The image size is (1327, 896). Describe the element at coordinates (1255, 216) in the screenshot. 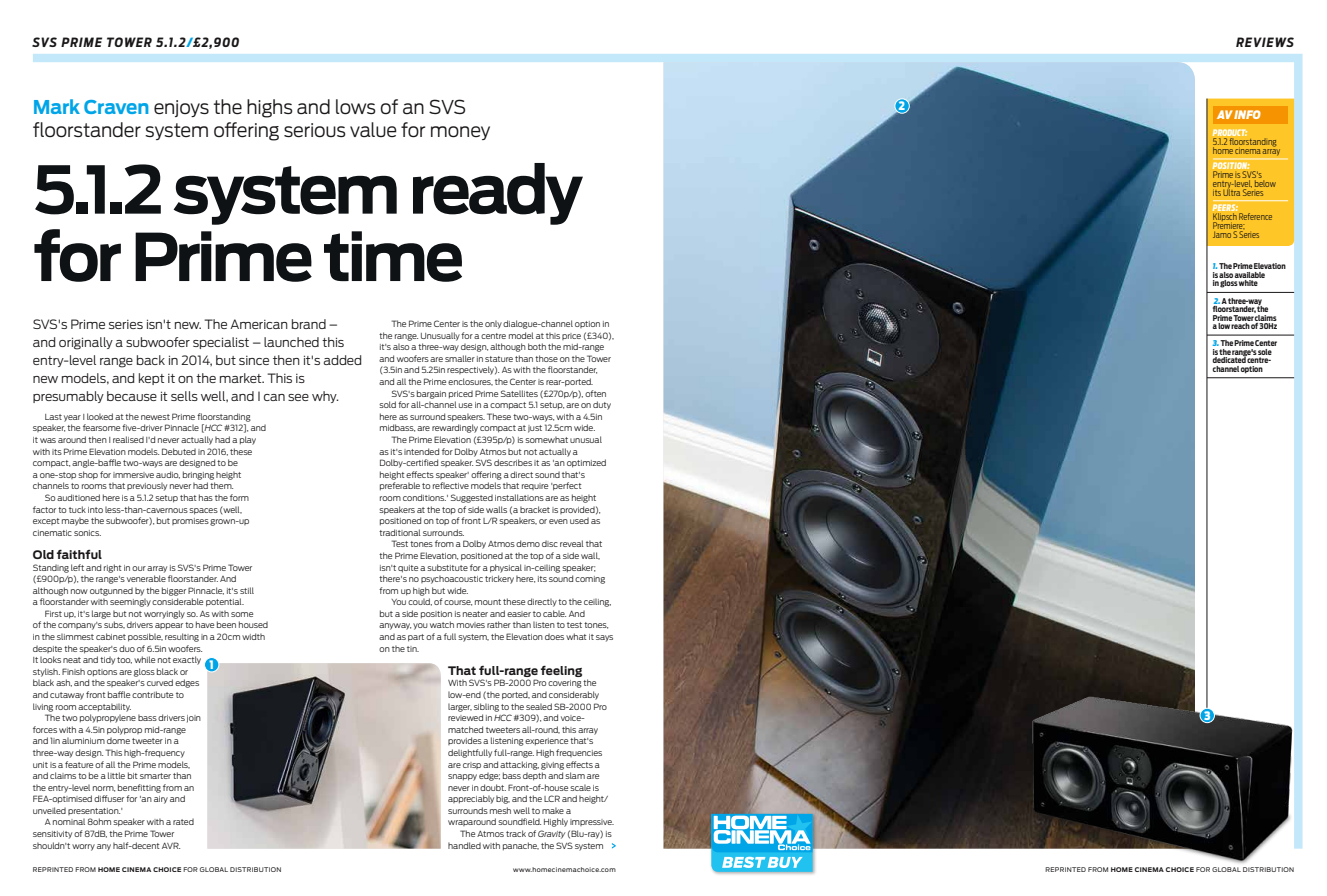

I see `Reference` at that location.
